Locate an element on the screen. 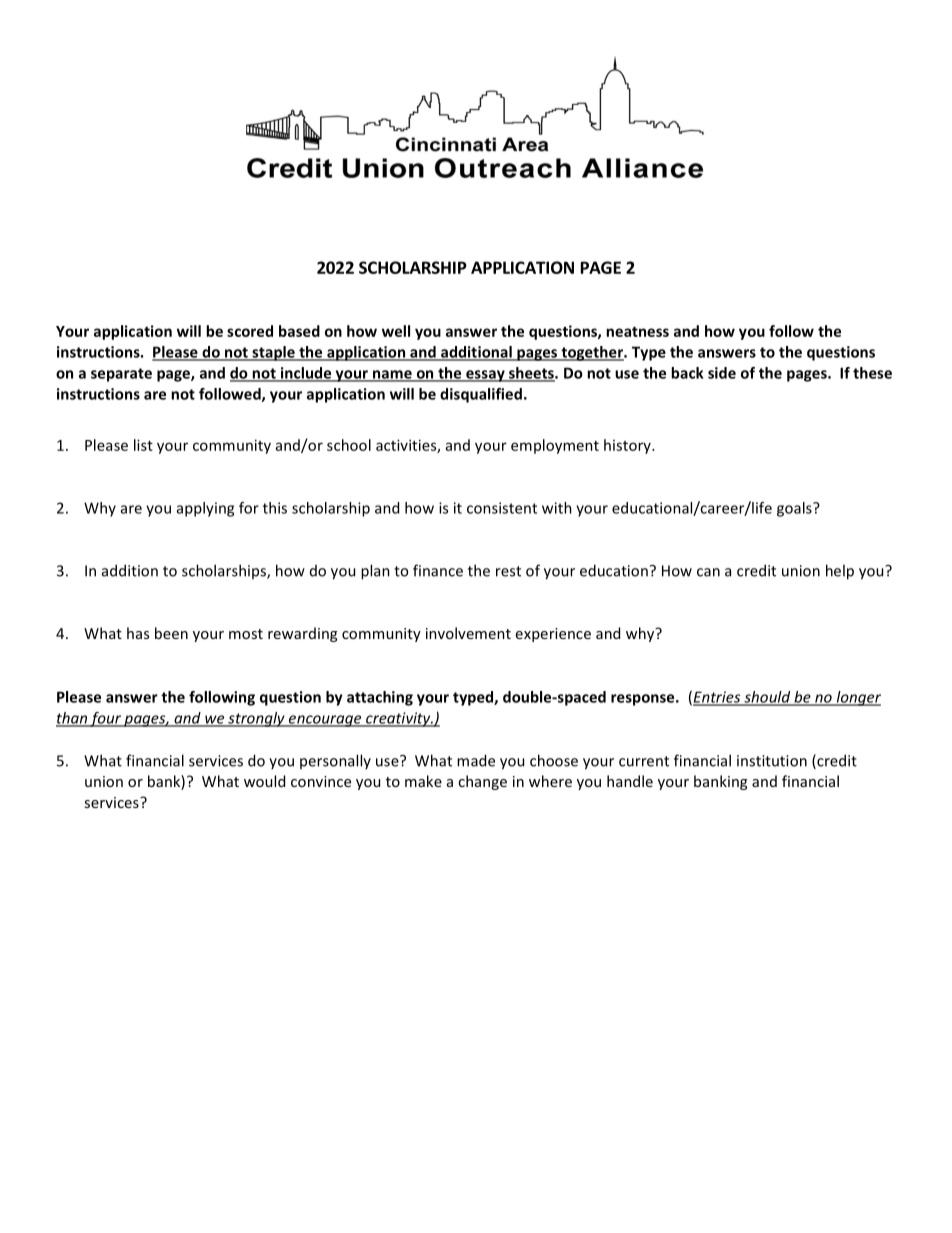 The image size is (952, 1233). consistent is located at coordinates (502, 508).
